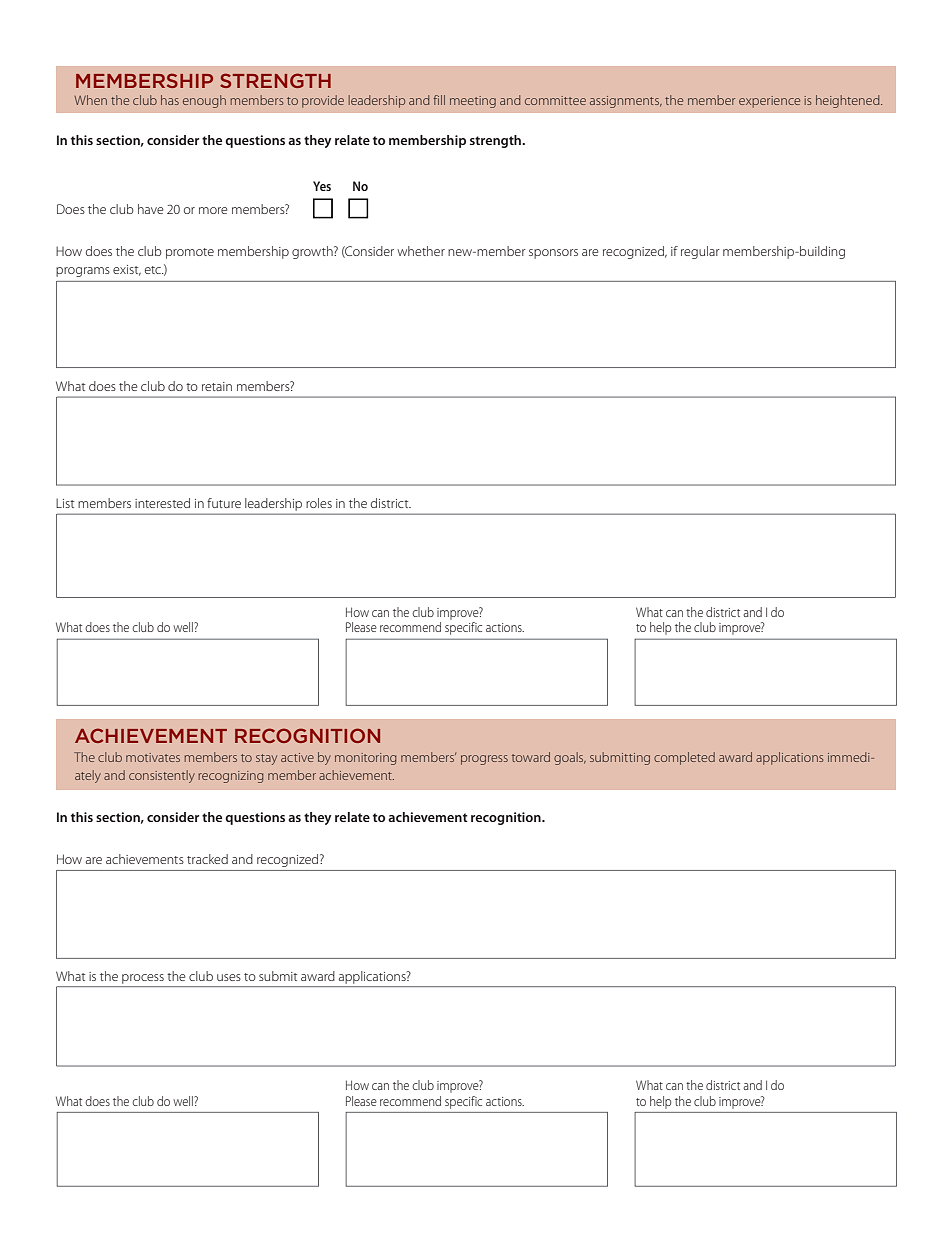 Image resolution: width=952 pixels, height=1233 pixels. Describe the element at coordinates (769, 102) in the image. I see `experience` at that location.
